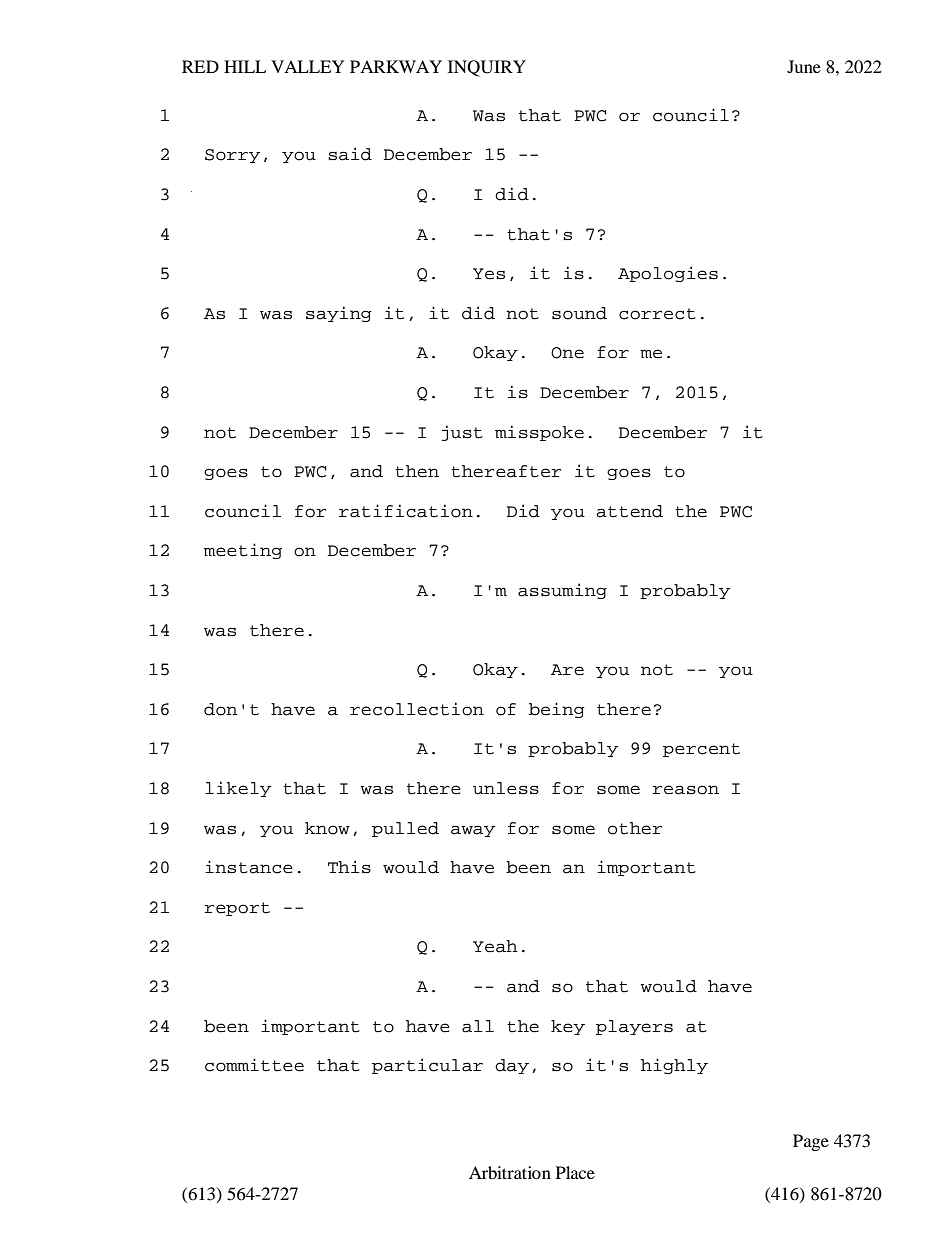  Describe the element at coordinates (811, 1142) in the document. I see `Page` at that location.
